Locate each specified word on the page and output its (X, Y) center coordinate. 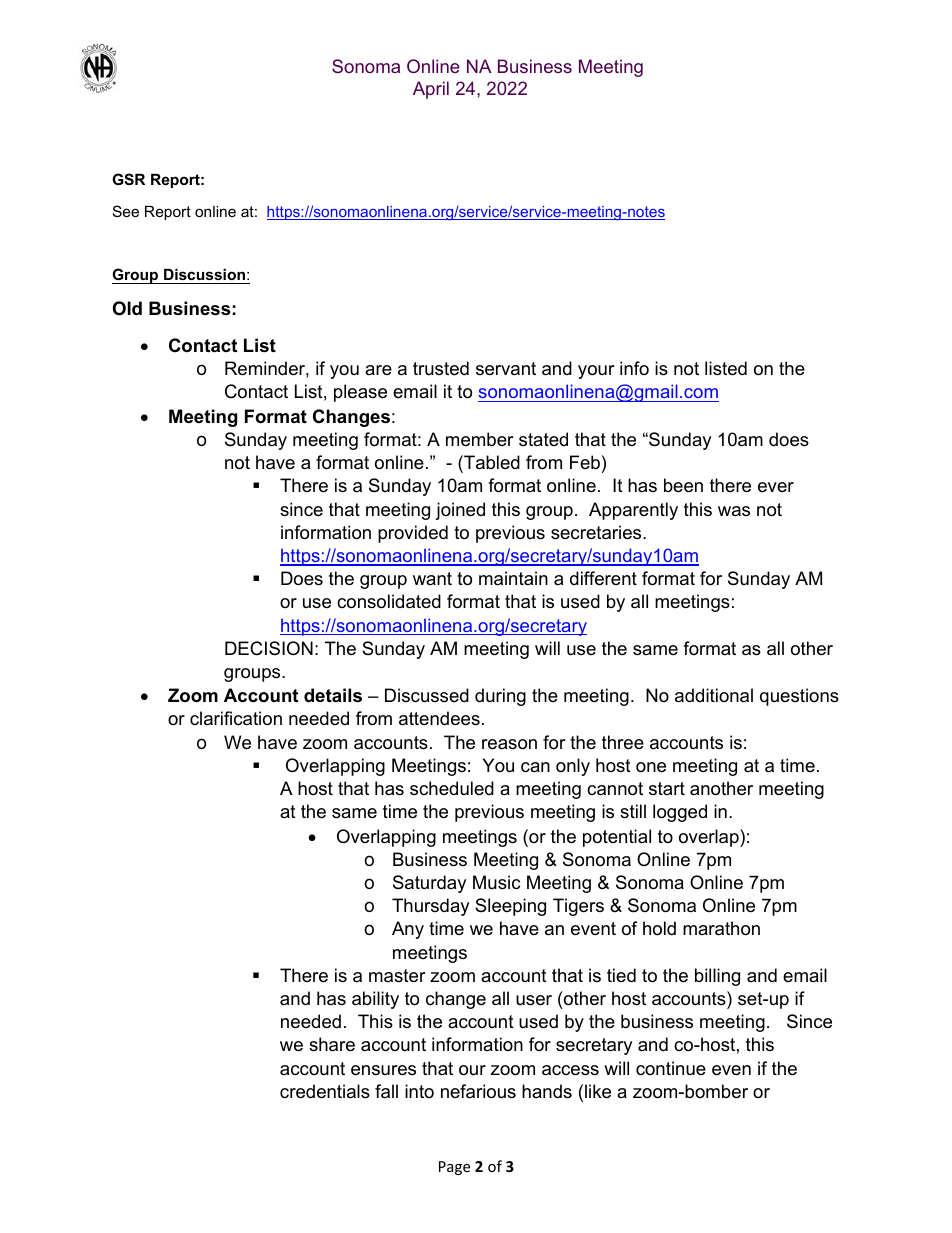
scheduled (452, 788)
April (431, 90)
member (480, 439)
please (360, 393)
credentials (325, 1091)
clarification (236, 718)
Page (454, 1168)
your (596, 372)
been (683, 485)
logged (680, 813)
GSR (128, 179)
